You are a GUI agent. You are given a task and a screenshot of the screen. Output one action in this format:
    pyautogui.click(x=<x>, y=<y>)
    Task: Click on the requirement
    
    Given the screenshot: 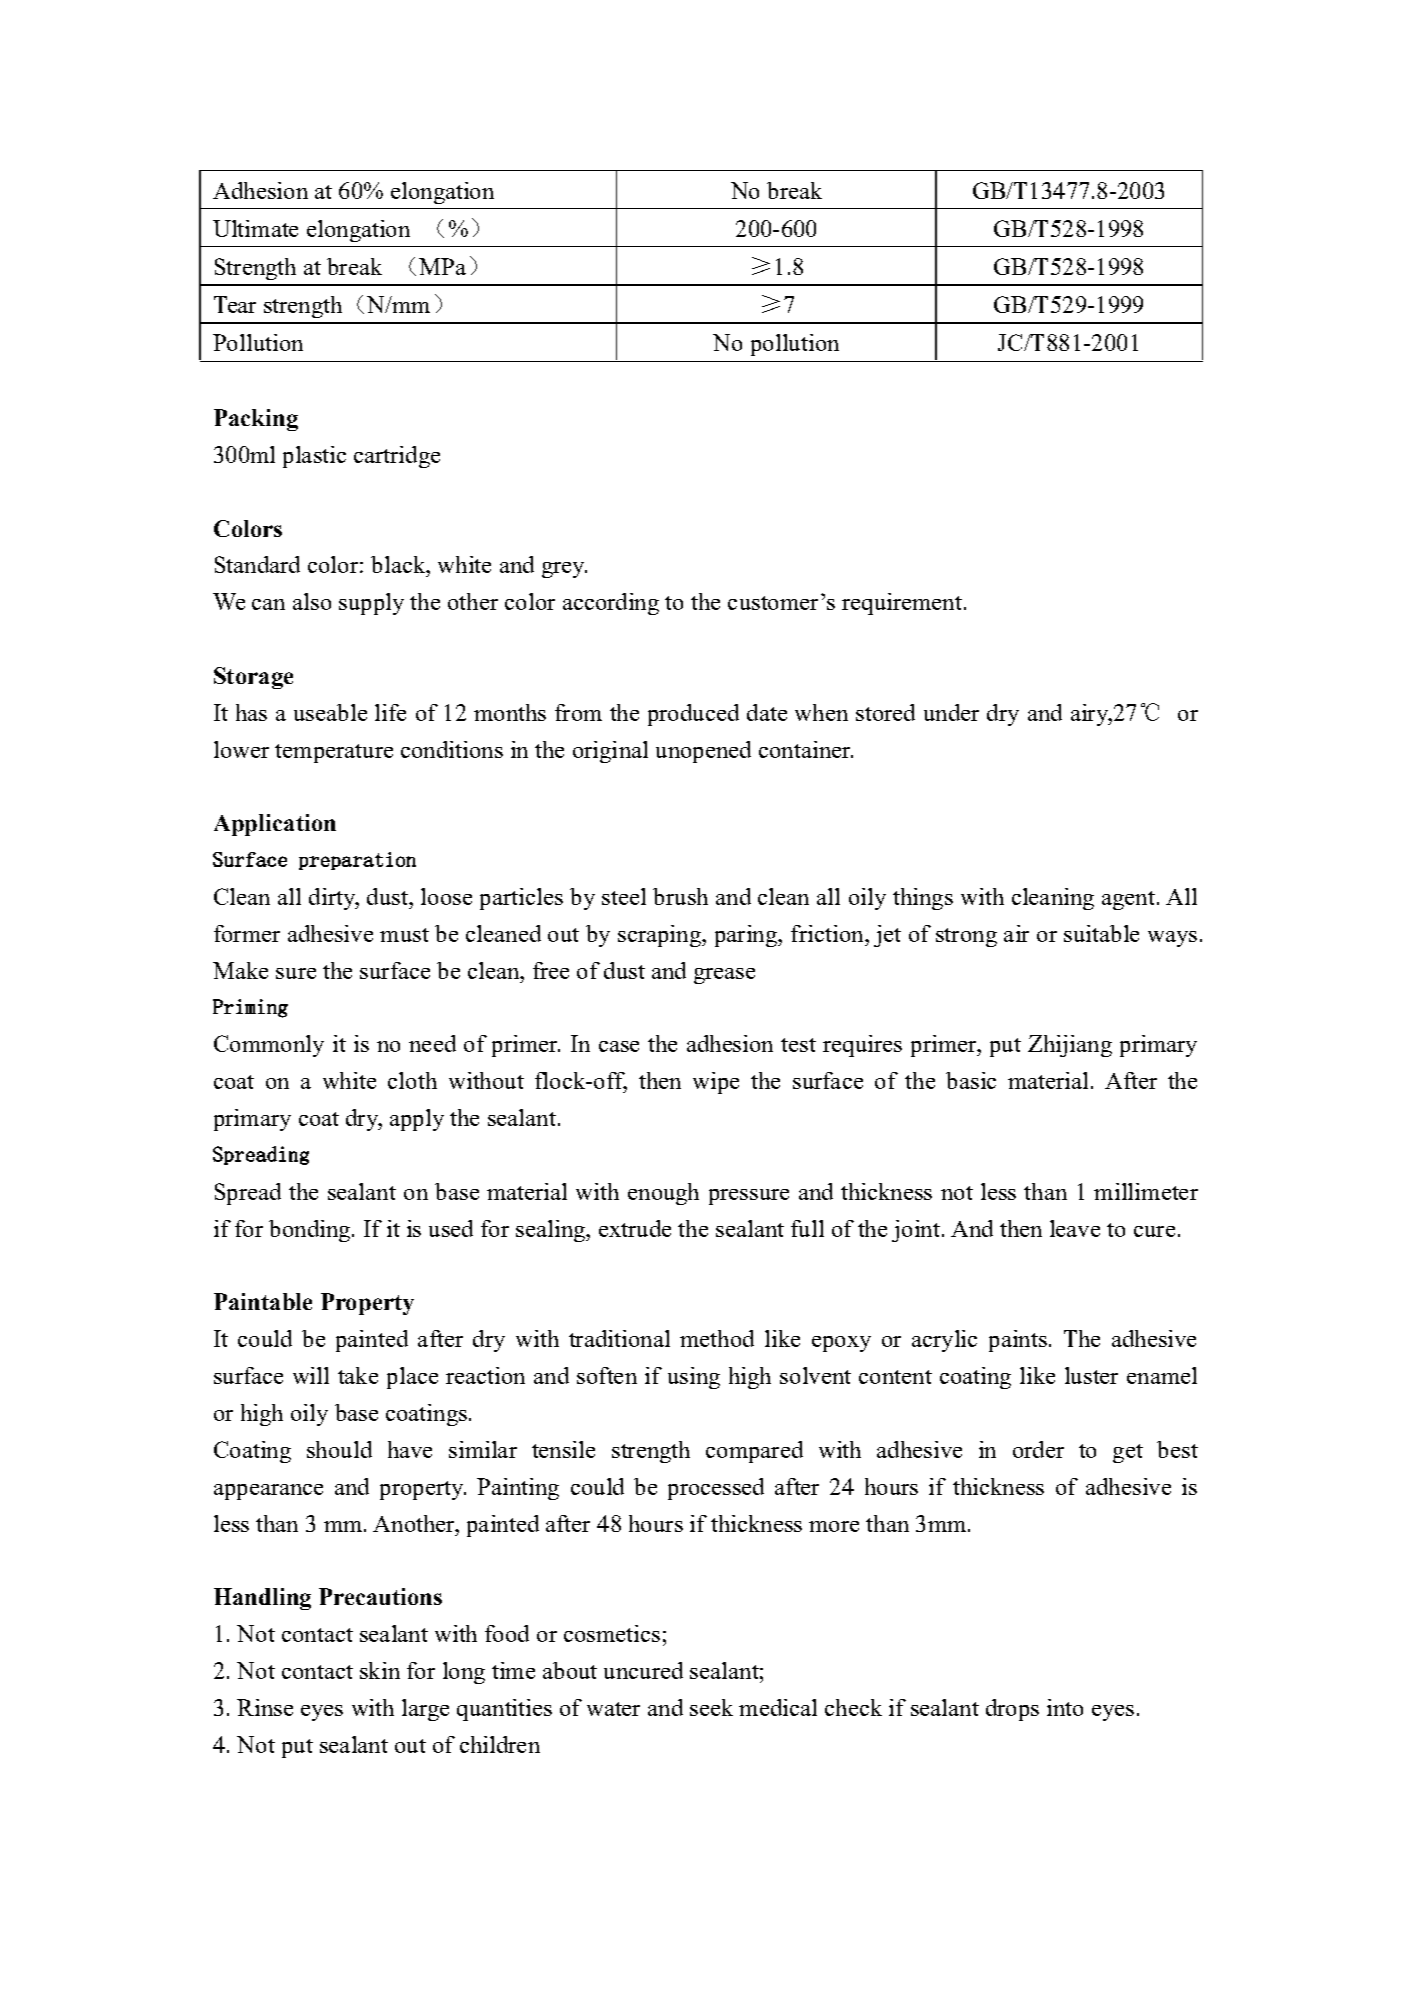 What is the action you would take?
    pyautogui.click(x=902, y=604)
